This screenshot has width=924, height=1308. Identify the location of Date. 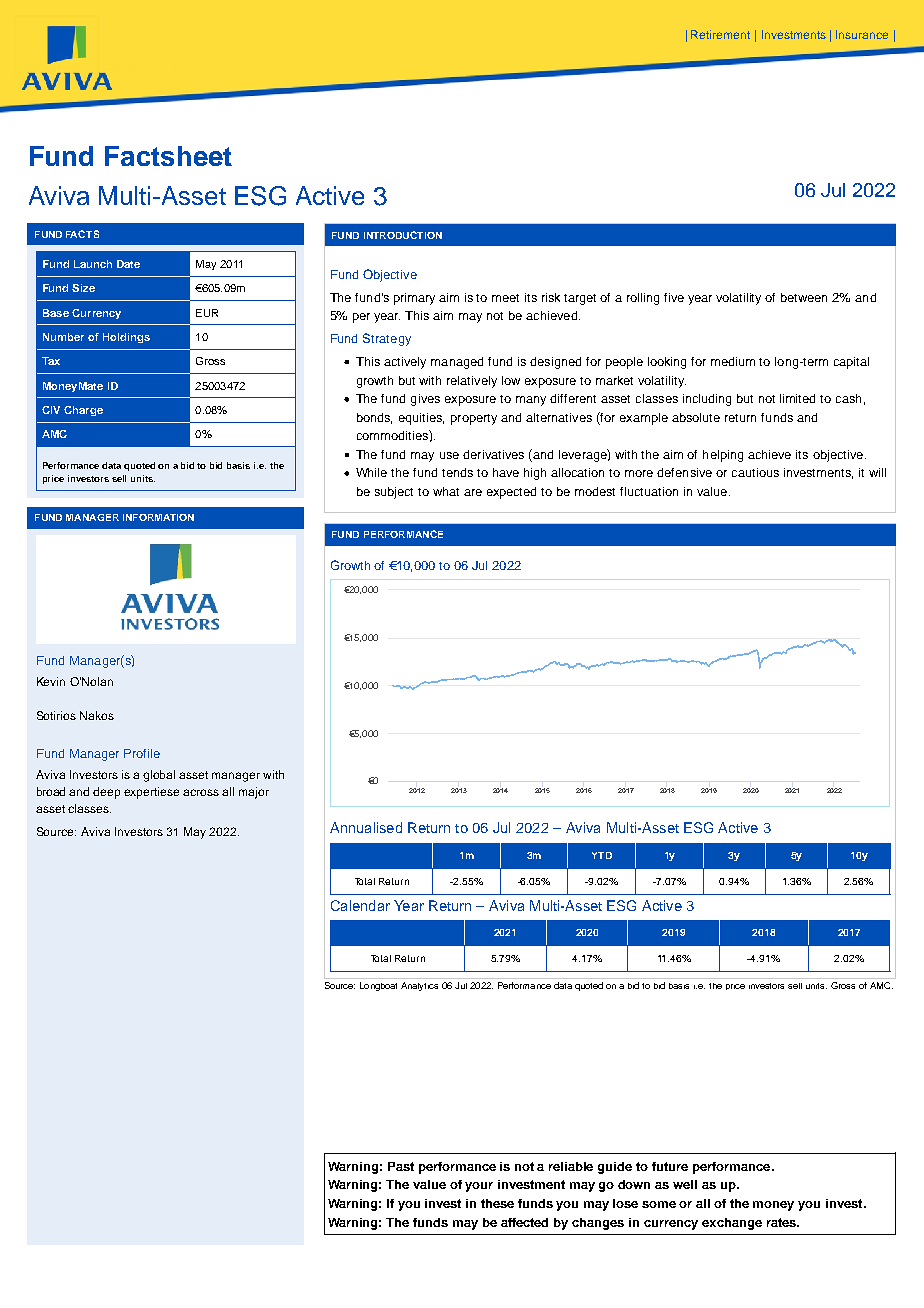
(128, 264).
